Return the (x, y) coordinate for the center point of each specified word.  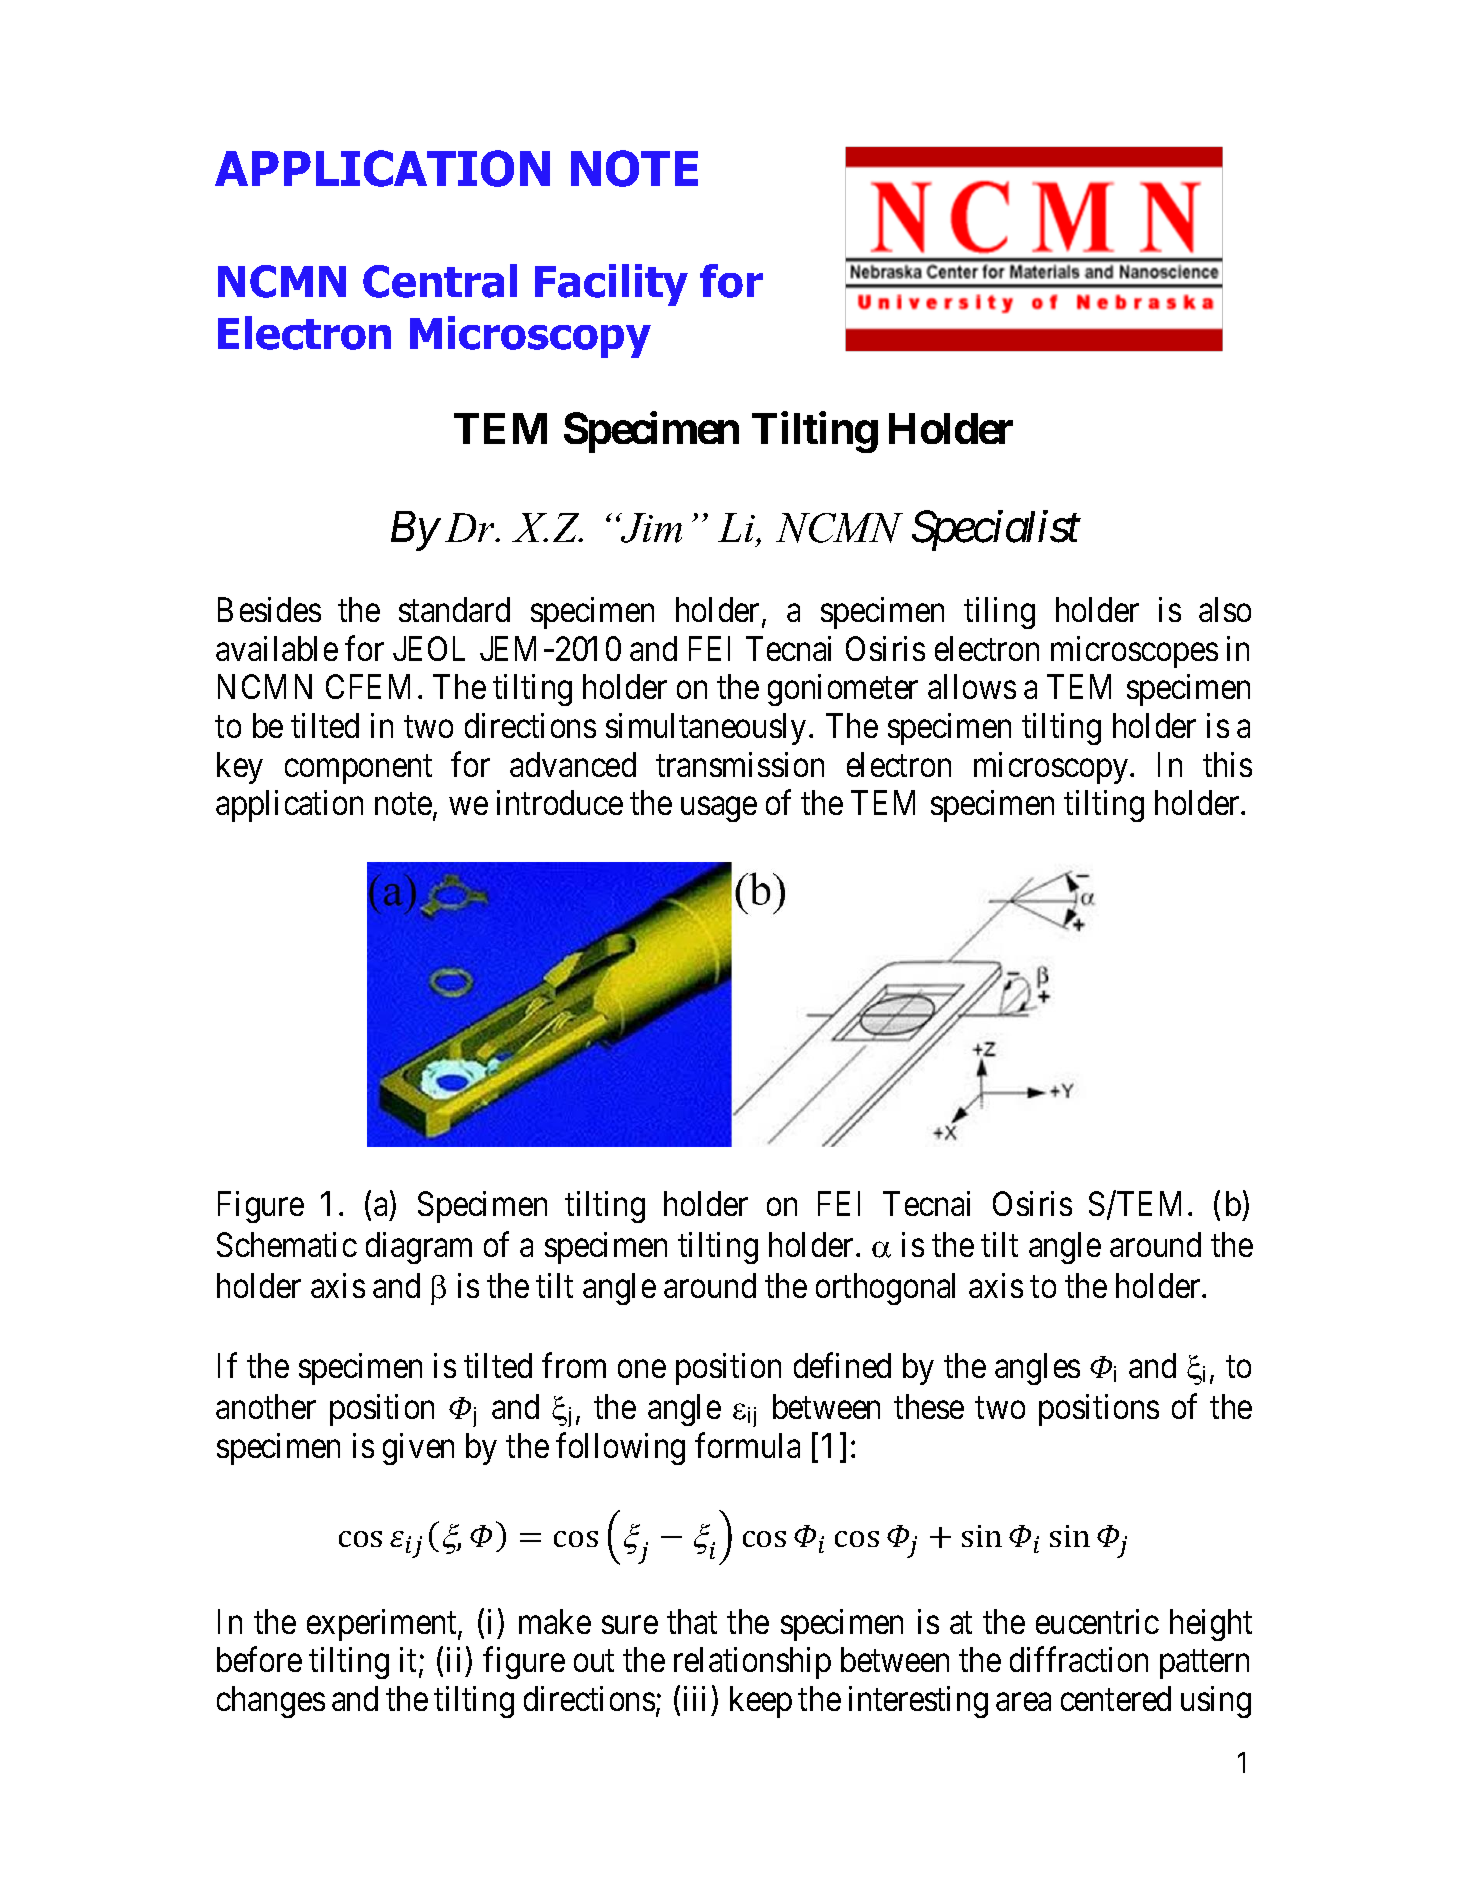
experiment (383, 1625)
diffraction (1079, 1659)
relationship (752, 1663)
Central (440, 281)
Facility (611, 285)
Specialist (996, 531)
